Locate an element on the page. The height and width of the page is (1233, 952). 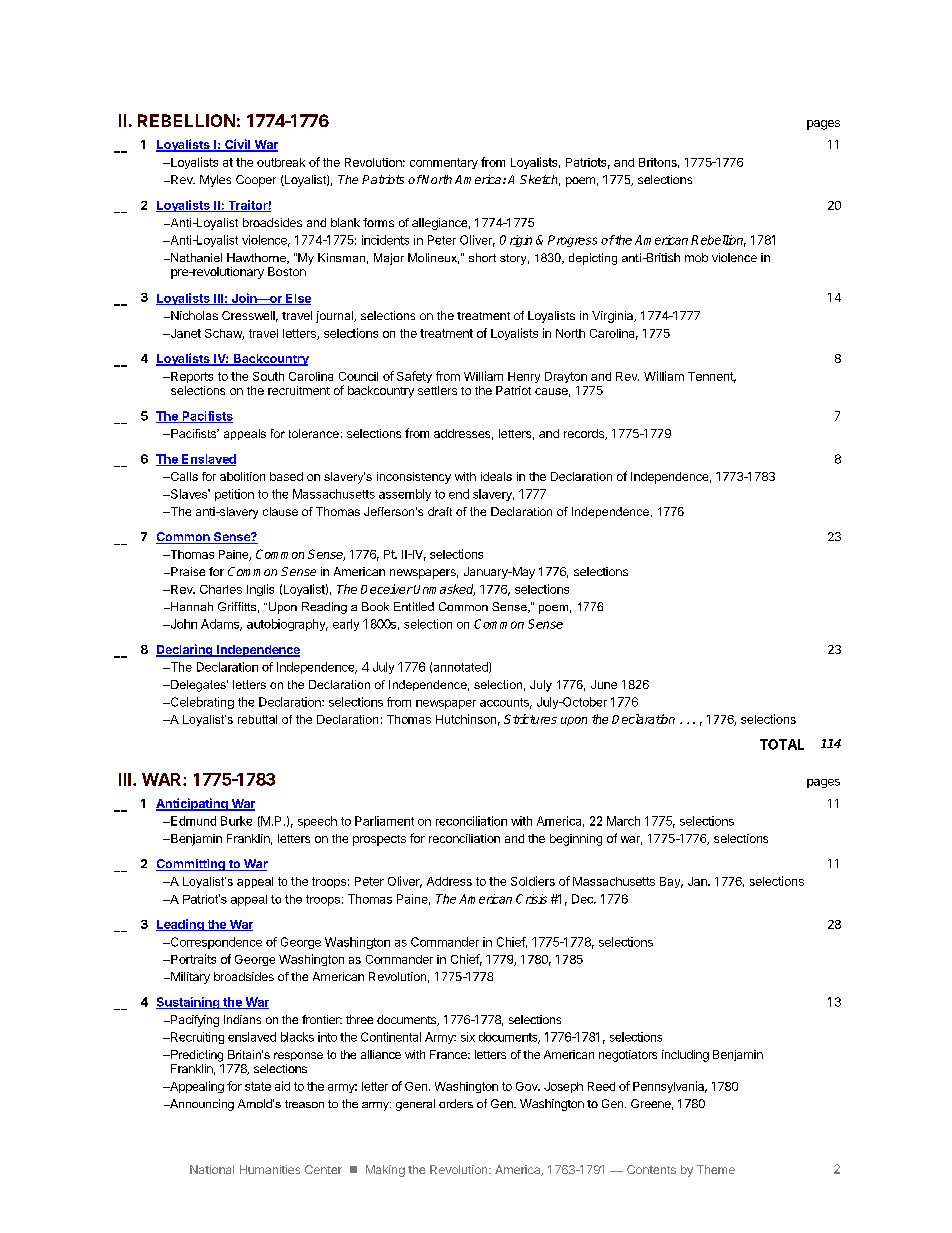
June is located at coordinates (604, 684).
